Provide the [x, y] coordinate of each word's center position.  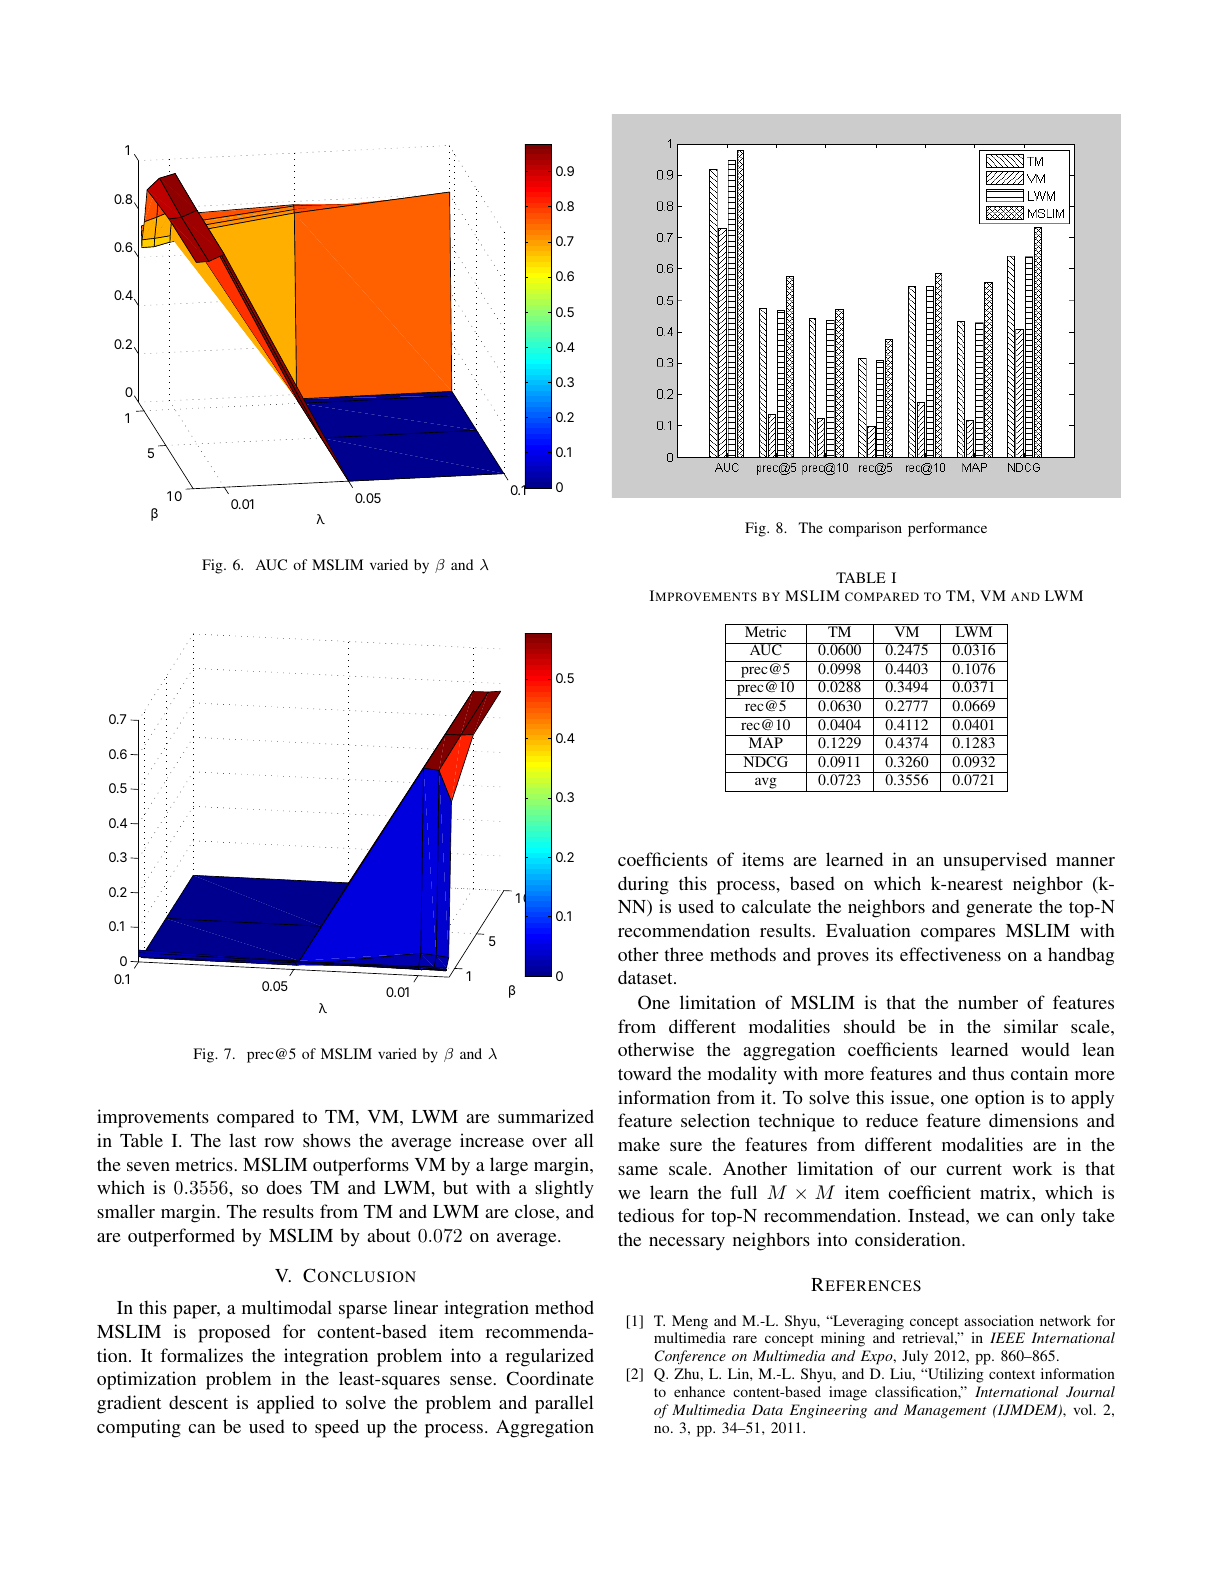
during [643, 885]
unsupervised [995, 861]
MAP [765, 741]
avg [766, 784]
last [242, 1140]
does [284, 1187]
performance [947, 529]
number [988, 1002]
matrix [1006, 1192]
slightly [564, 1189]
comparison [865, 529]
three [683, 954]
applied [285, 1404]
